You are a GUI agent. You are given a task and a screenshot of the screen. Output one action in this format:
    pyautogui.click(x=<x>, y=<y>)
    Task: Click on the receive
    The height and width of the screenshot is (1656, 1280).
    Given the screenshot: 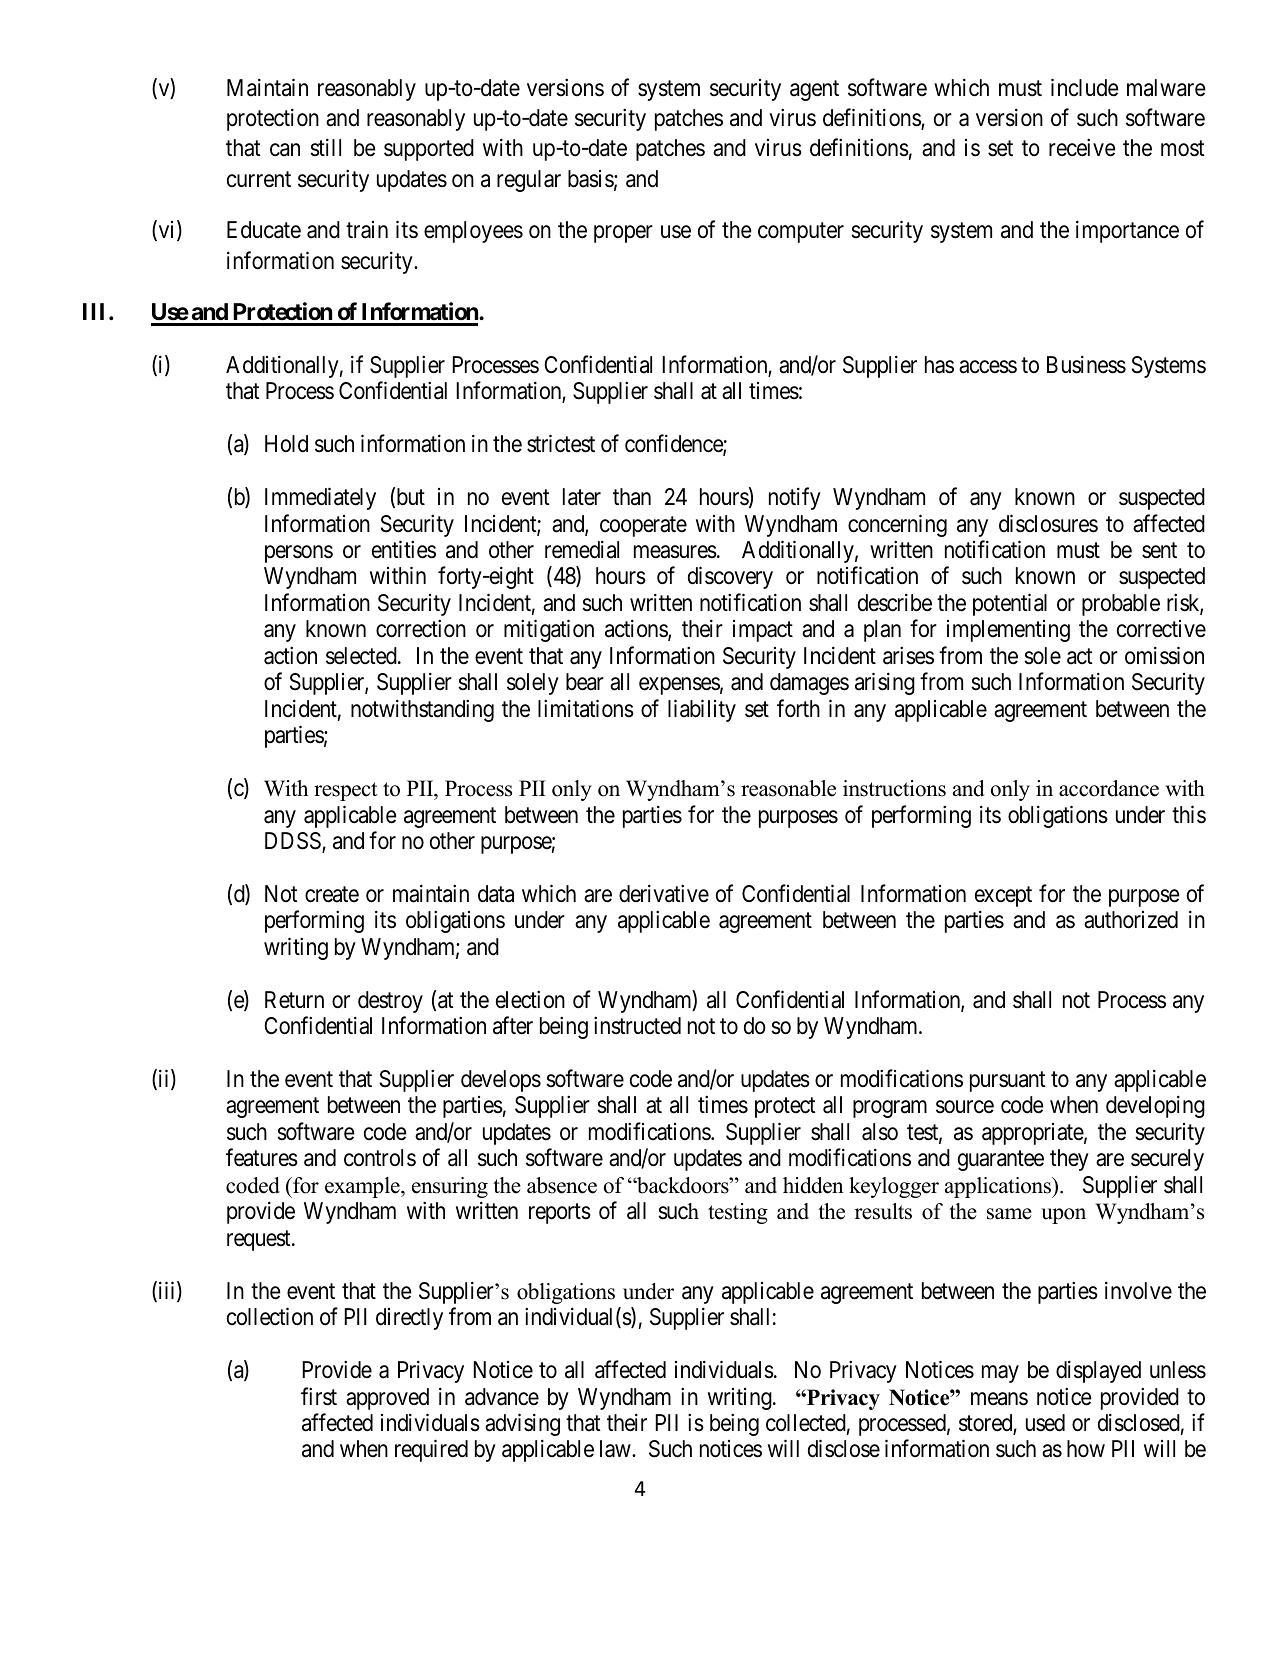 What is the action you would take?
    pyautogui.click(x=1082, y=148)
